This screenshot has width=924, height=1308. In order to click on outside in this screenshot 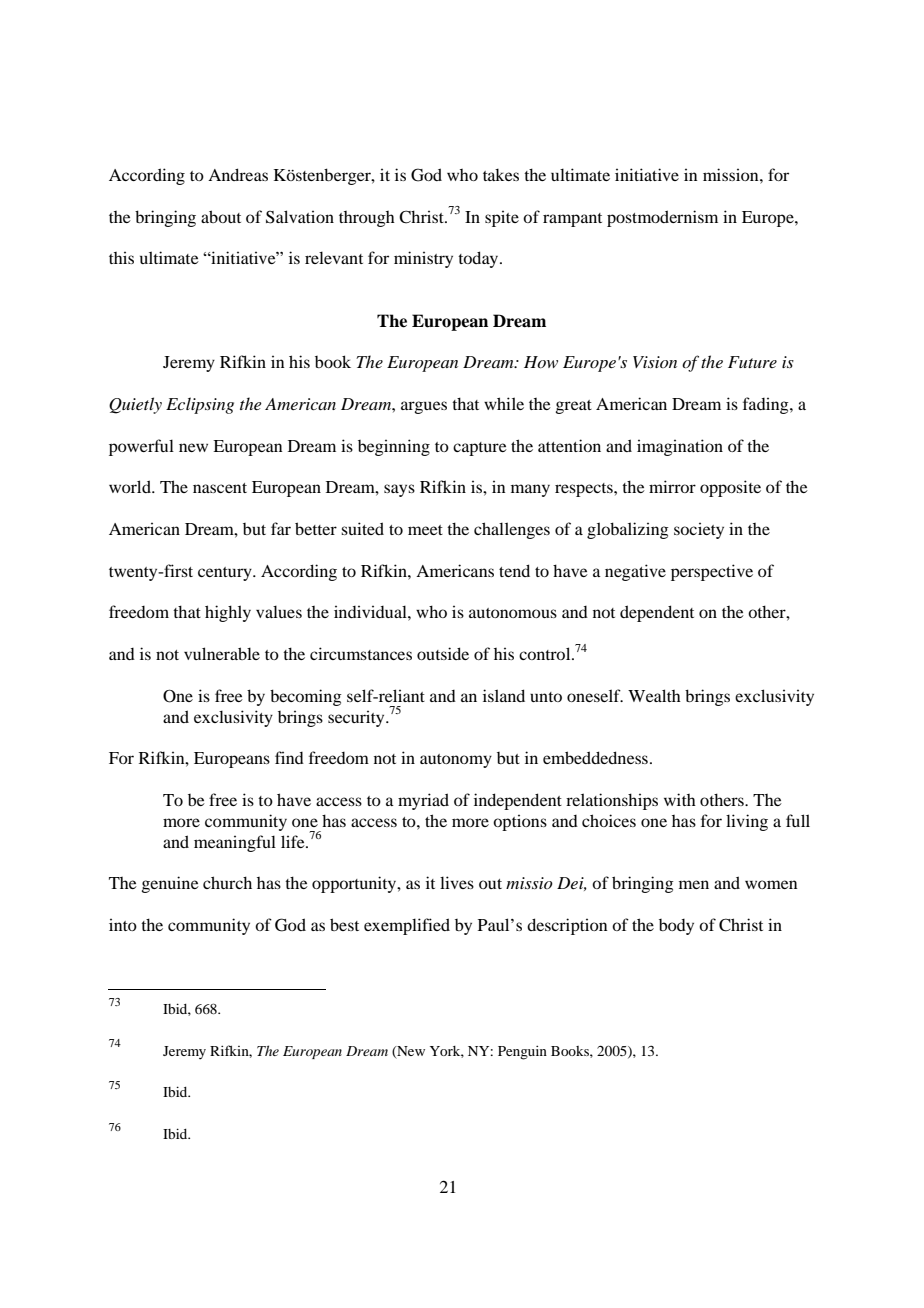, I will do `click(443, 653)`.
